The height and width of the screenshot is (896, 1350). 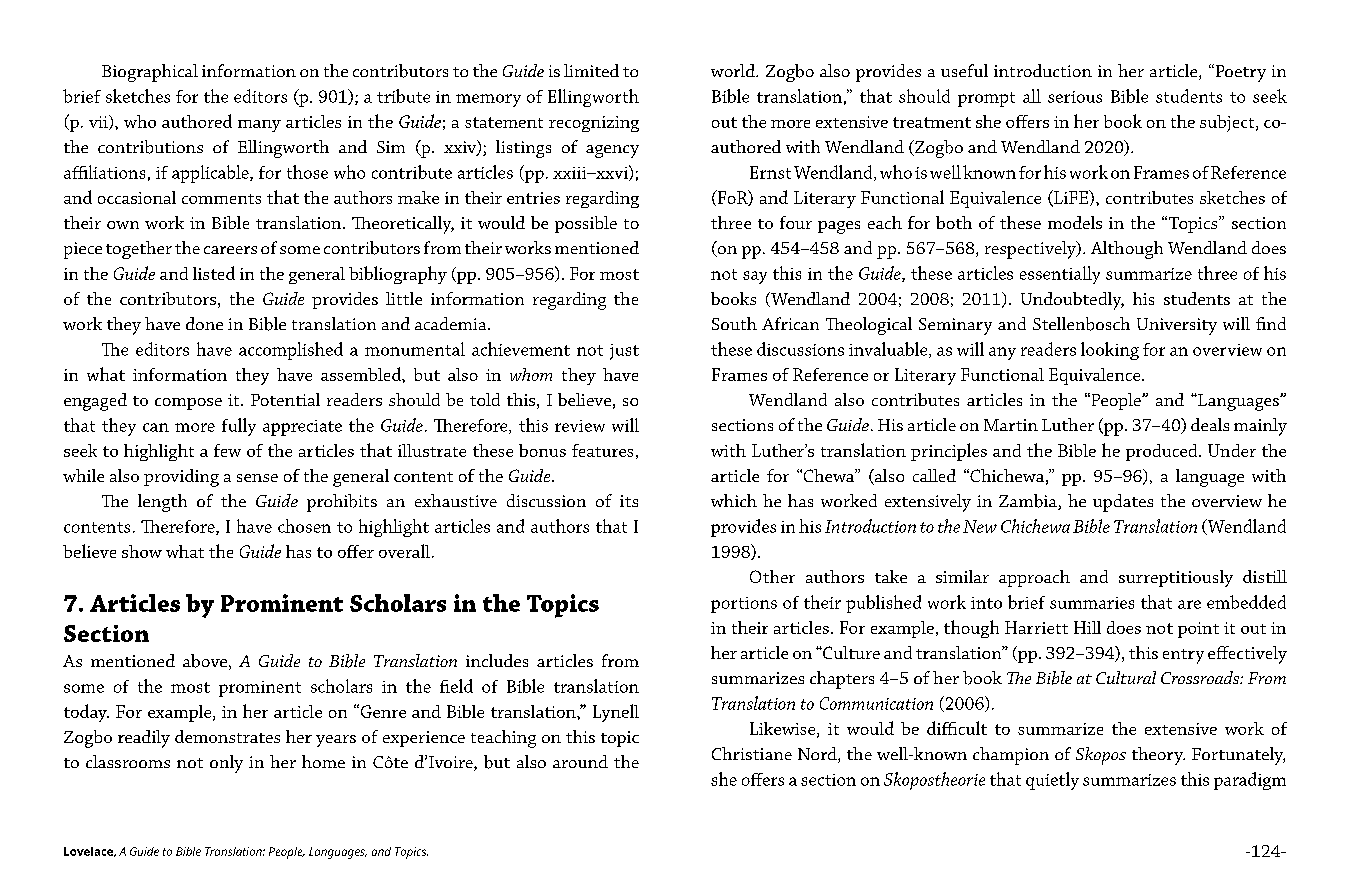 What do you see at coordinates (1052, 781) in the screenshot?
I see `quietly` at bounding box center [1052, 781].
